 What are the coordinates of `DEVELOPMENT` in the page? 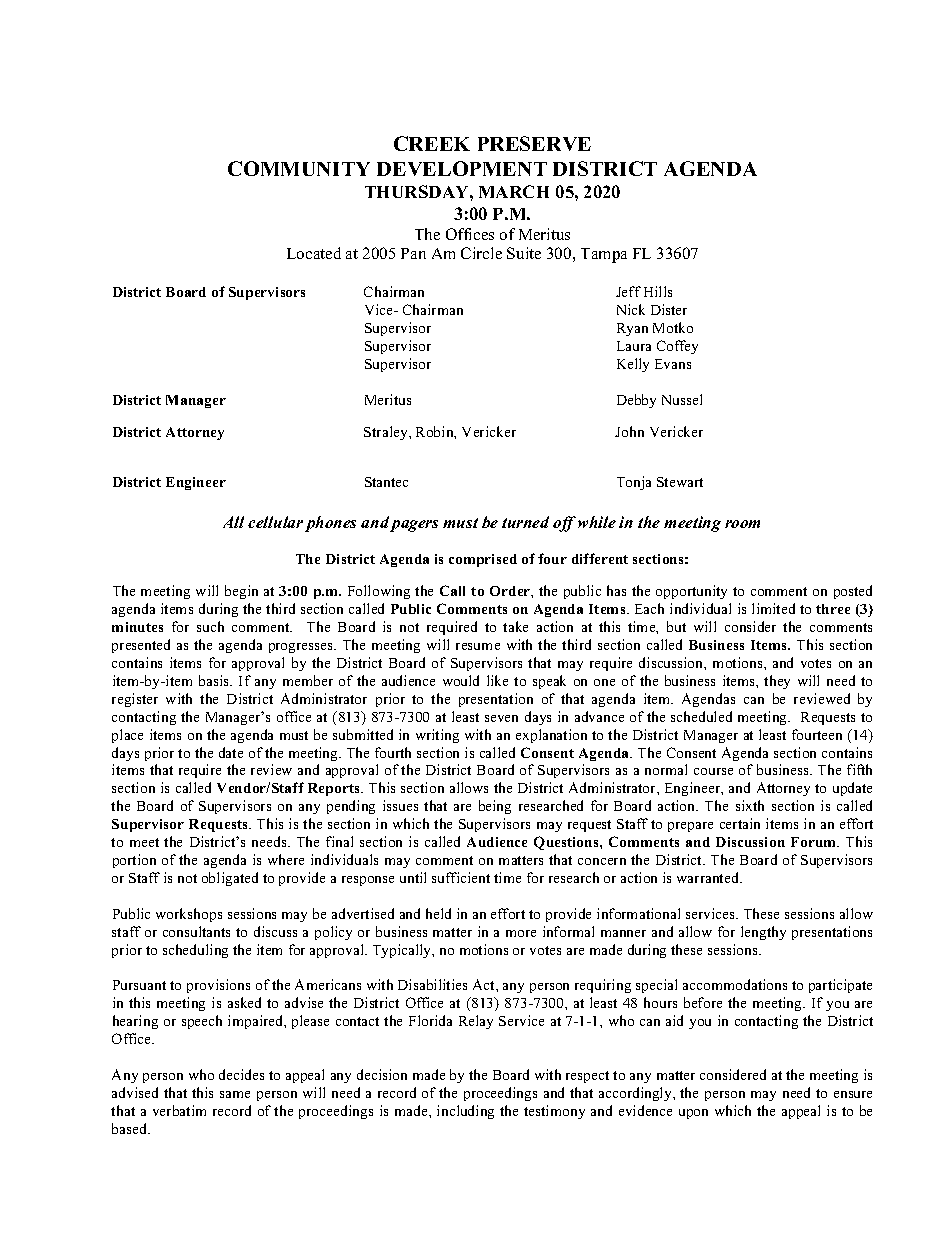 It's located at (462, 168).
